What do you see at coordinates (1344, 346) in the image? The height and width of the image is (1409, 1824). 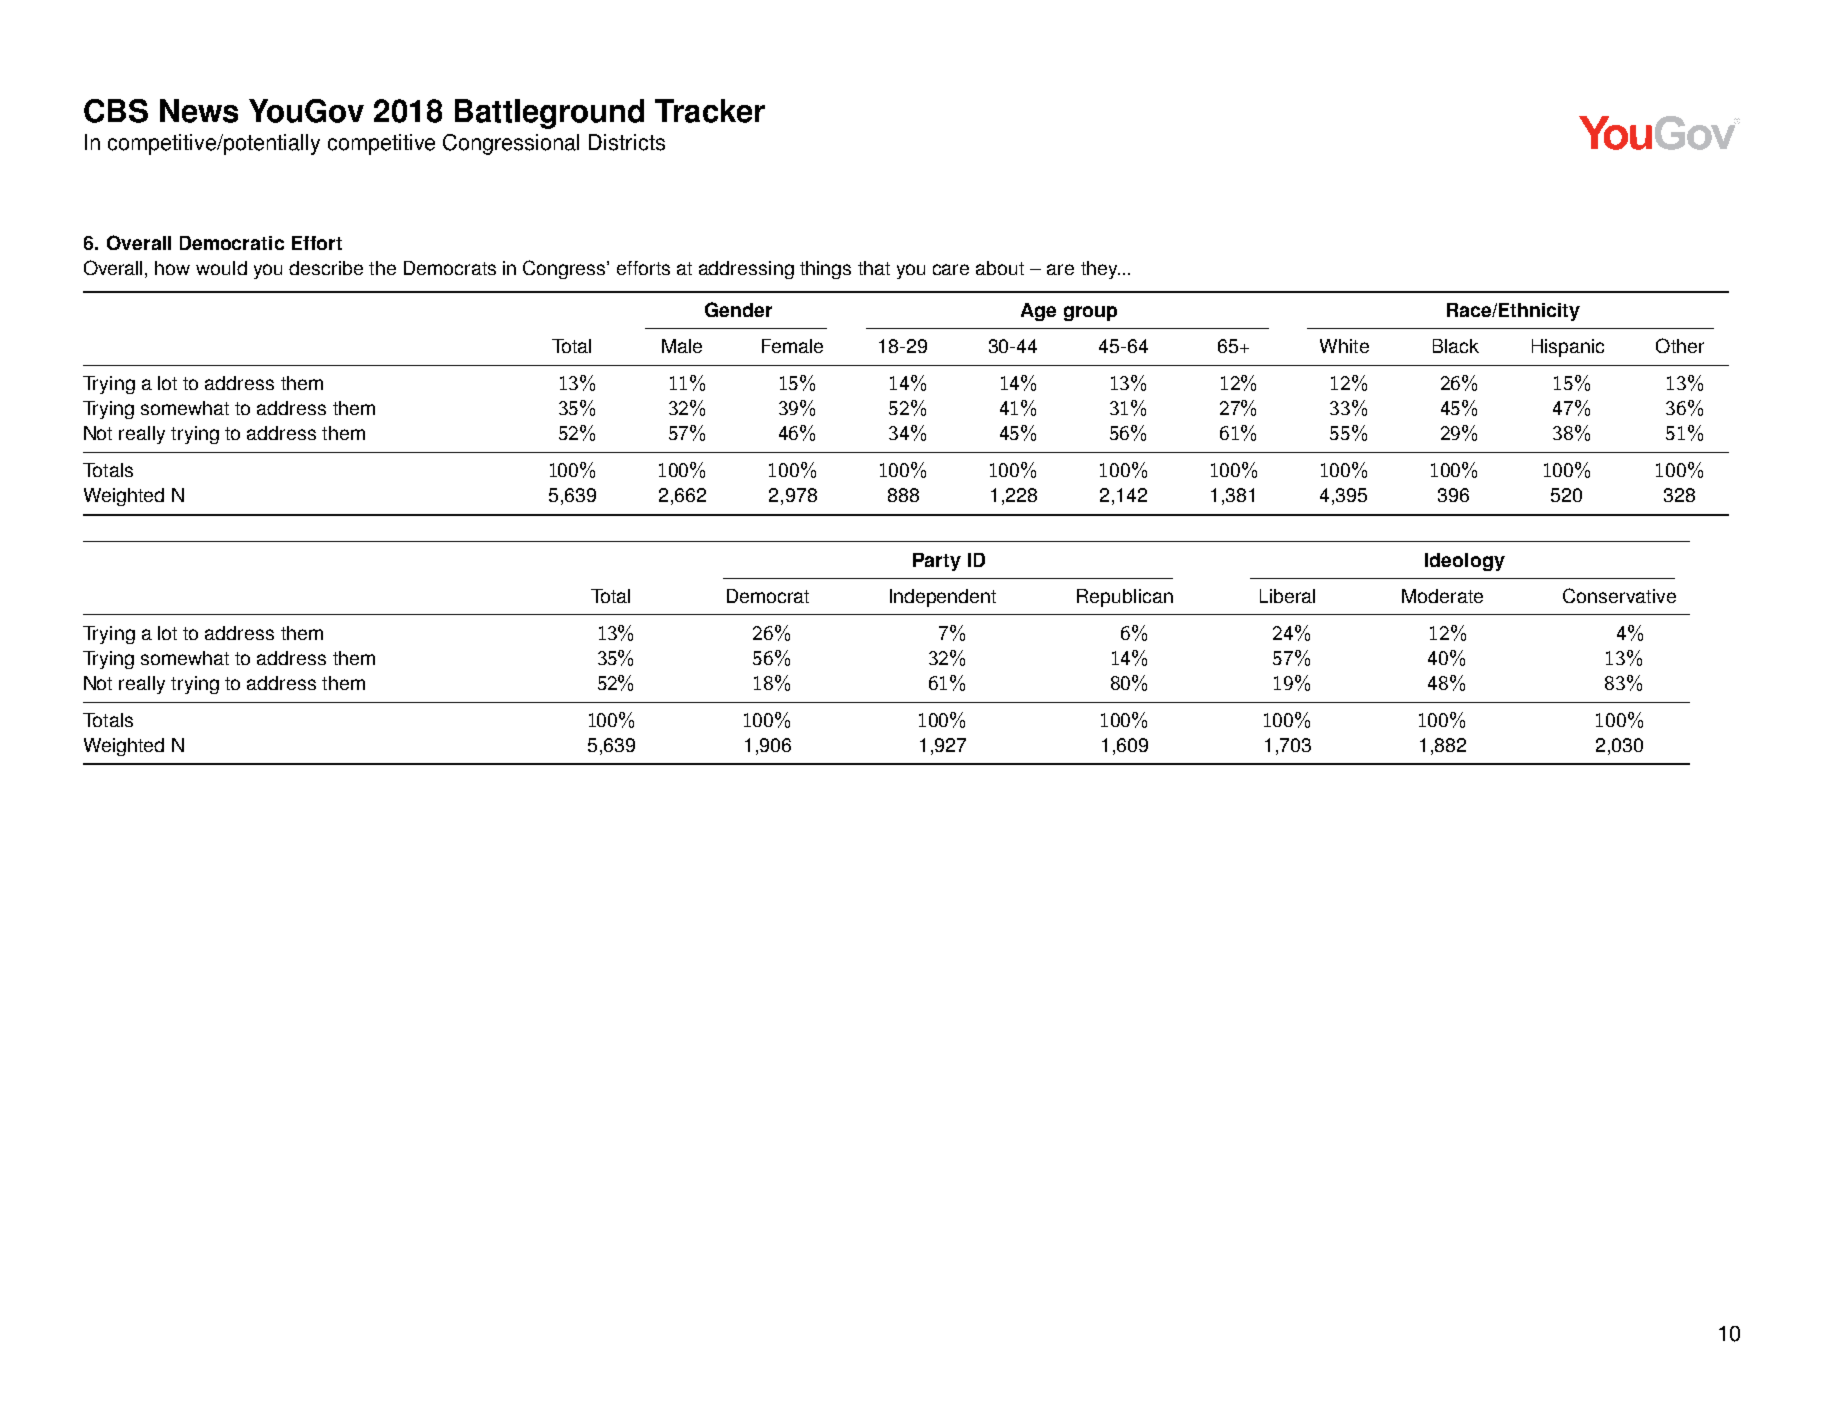 I see `White` at bounding box center [1344, 346].
